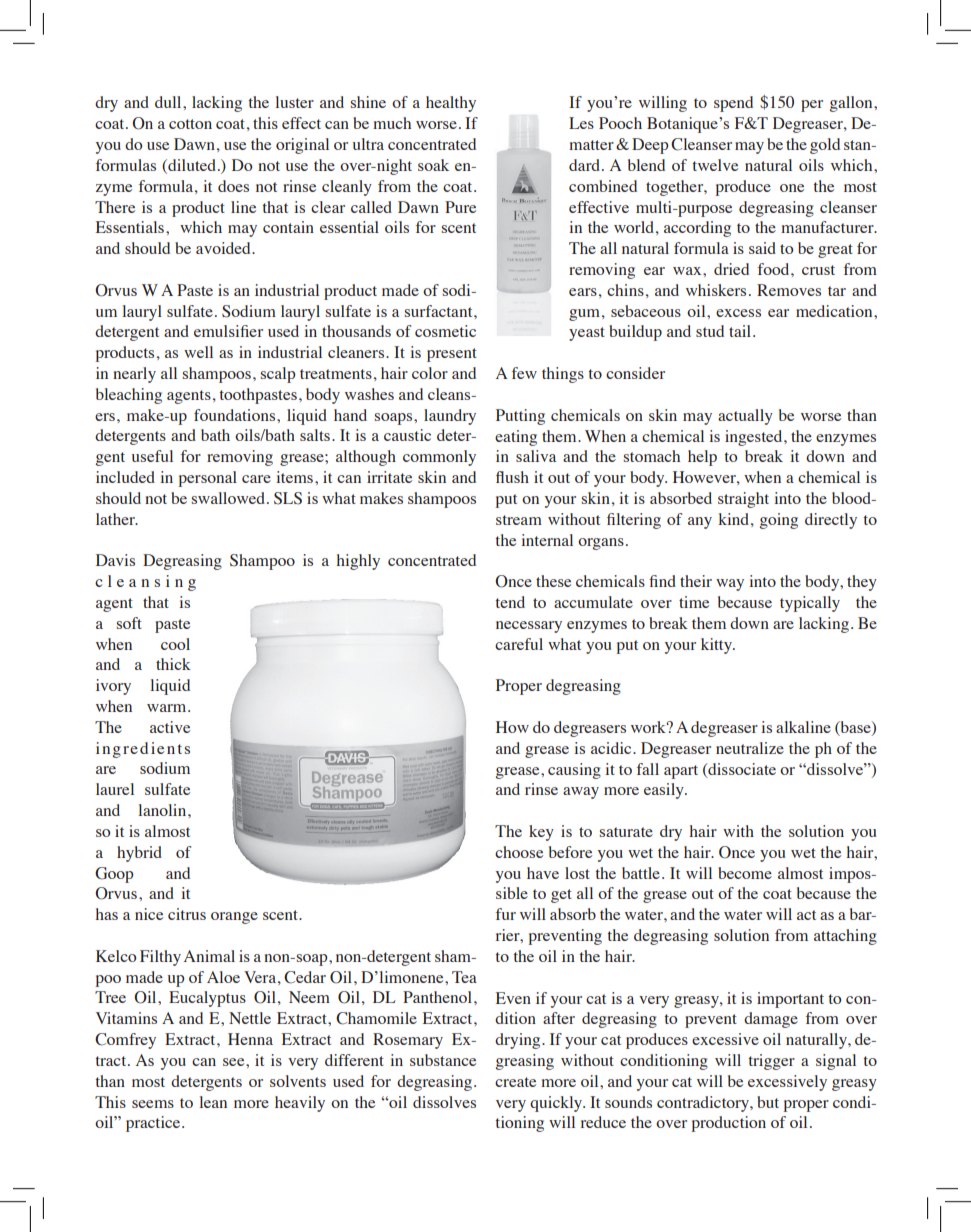  What do you see at coordinates (198, 352) in the page?
I see `well` at bounding box center [198, 352].
